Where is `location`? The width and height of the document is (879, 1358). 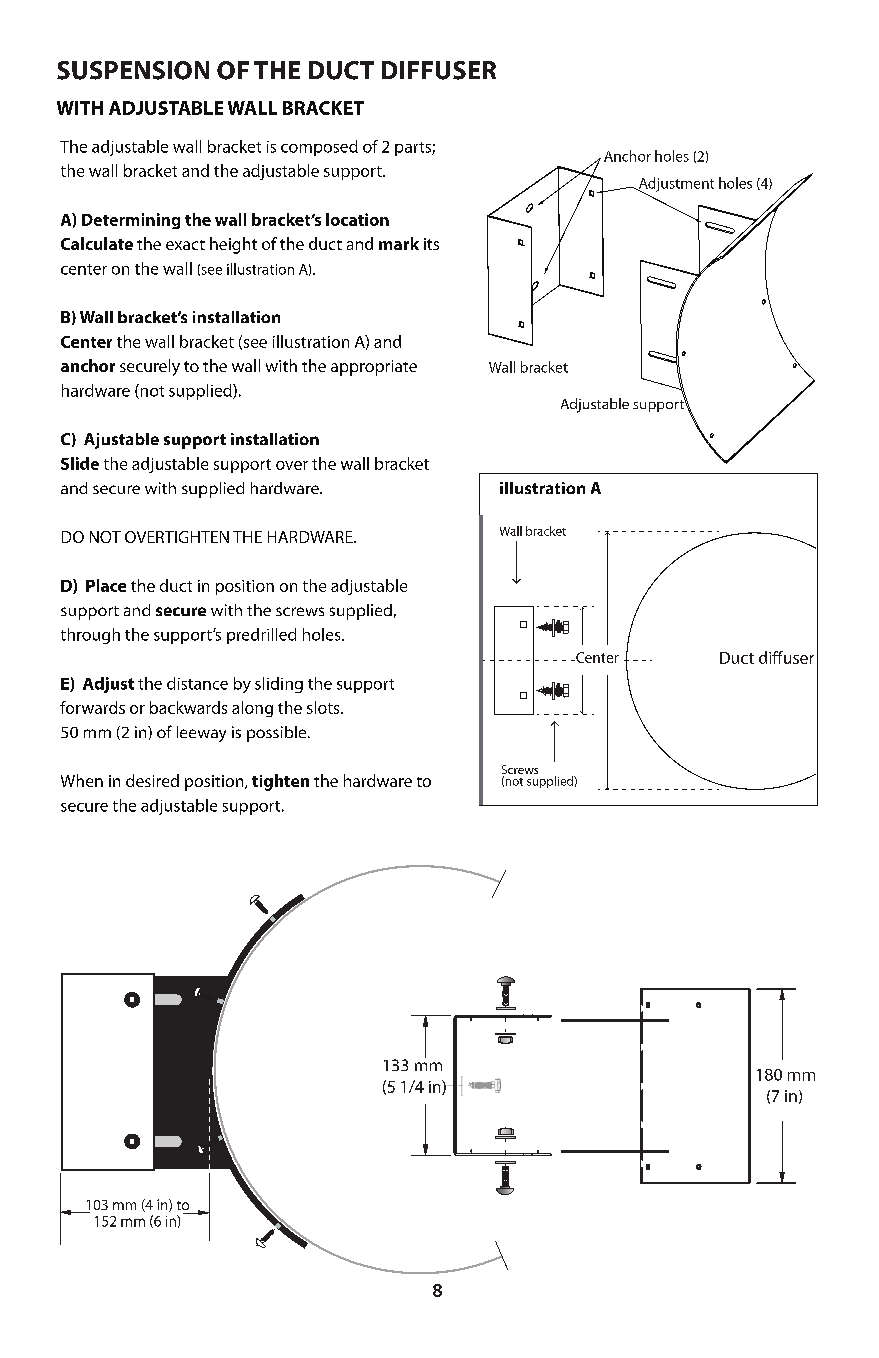 location is located at coordinates (357, 219).
